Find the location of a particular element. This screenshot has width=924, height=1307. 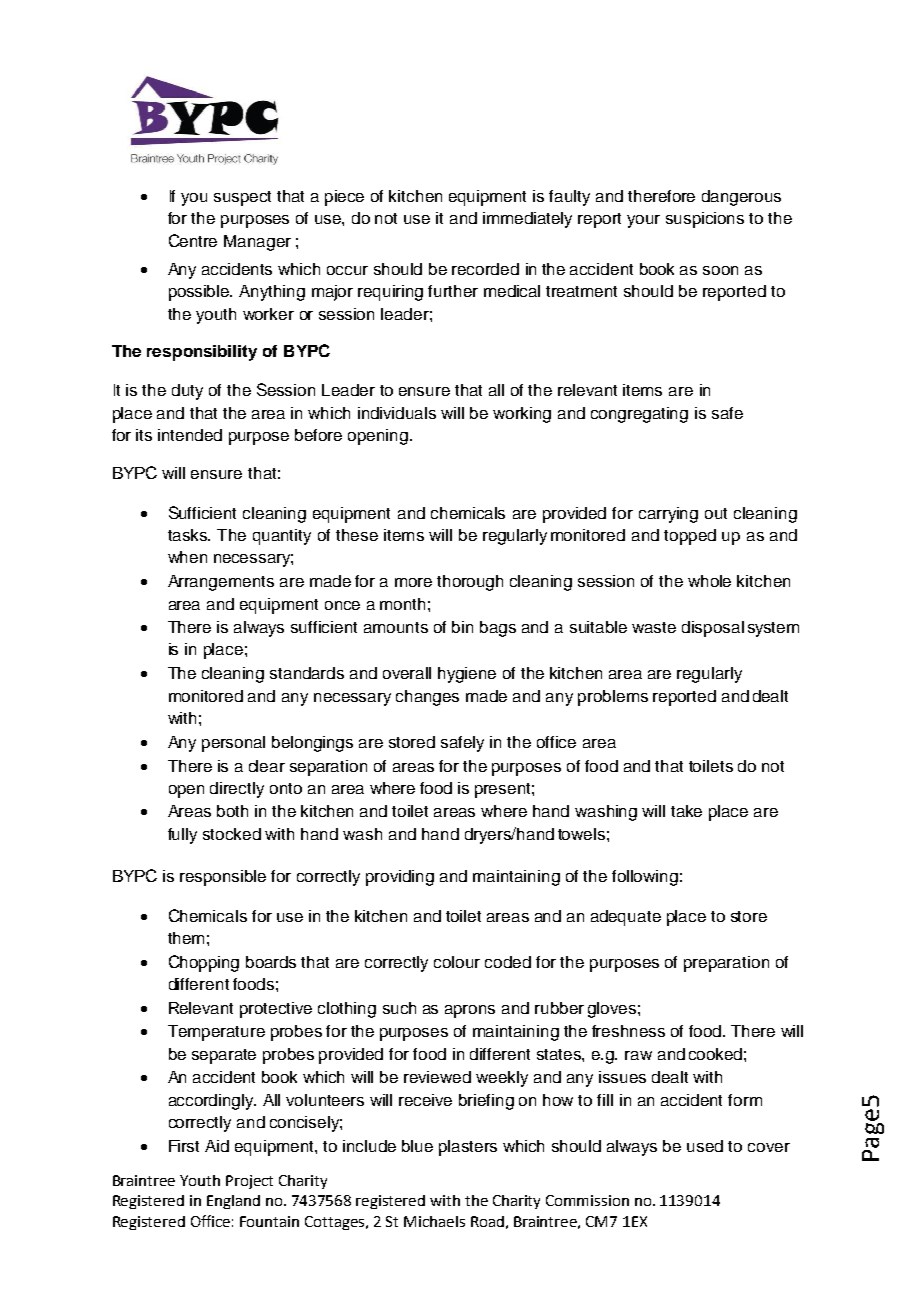

topped is located at coordinates (690, 537).
